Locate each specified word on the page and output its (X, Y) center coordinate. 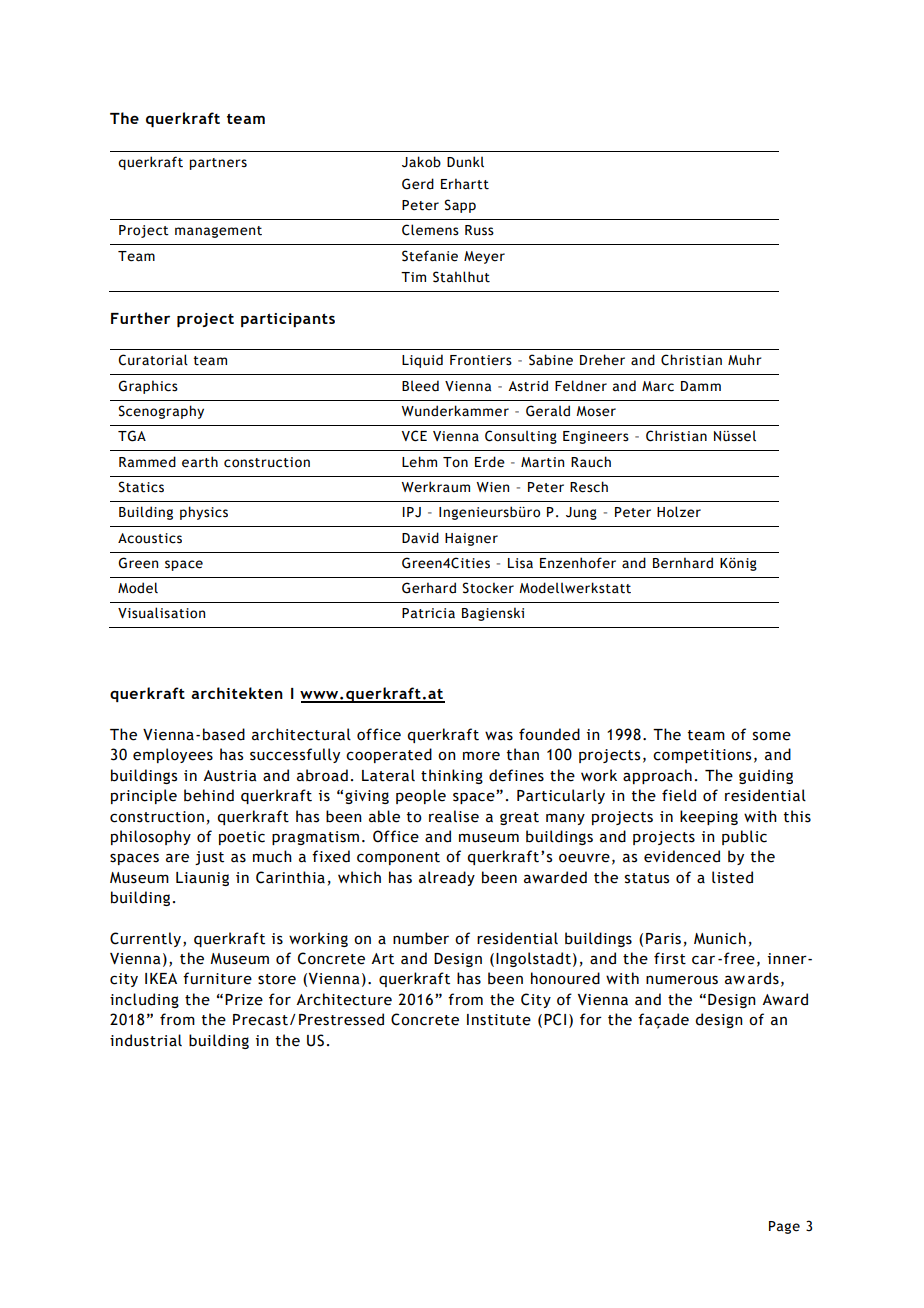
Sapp (460, 206)
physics (204, 513)
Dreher (602, 360)
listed (732, 877)
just (209, 858)
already (447, 878)
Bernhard (683, 563)
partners (218, 164)
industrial (146, 1040)
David (420, 537)
